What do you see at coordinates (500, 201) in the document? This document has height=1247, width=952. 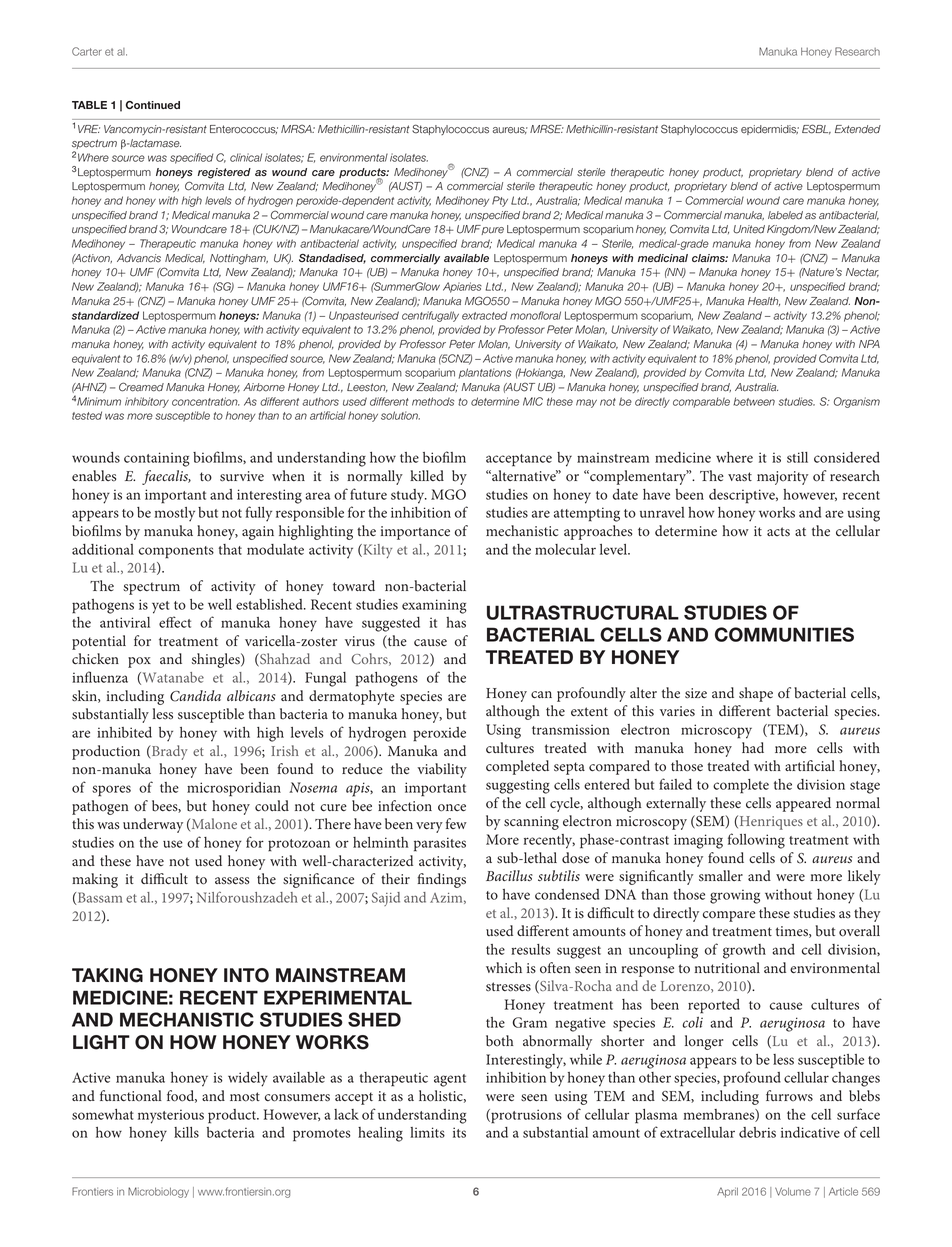 I see `Pty` at bounding box center [500, 201].
